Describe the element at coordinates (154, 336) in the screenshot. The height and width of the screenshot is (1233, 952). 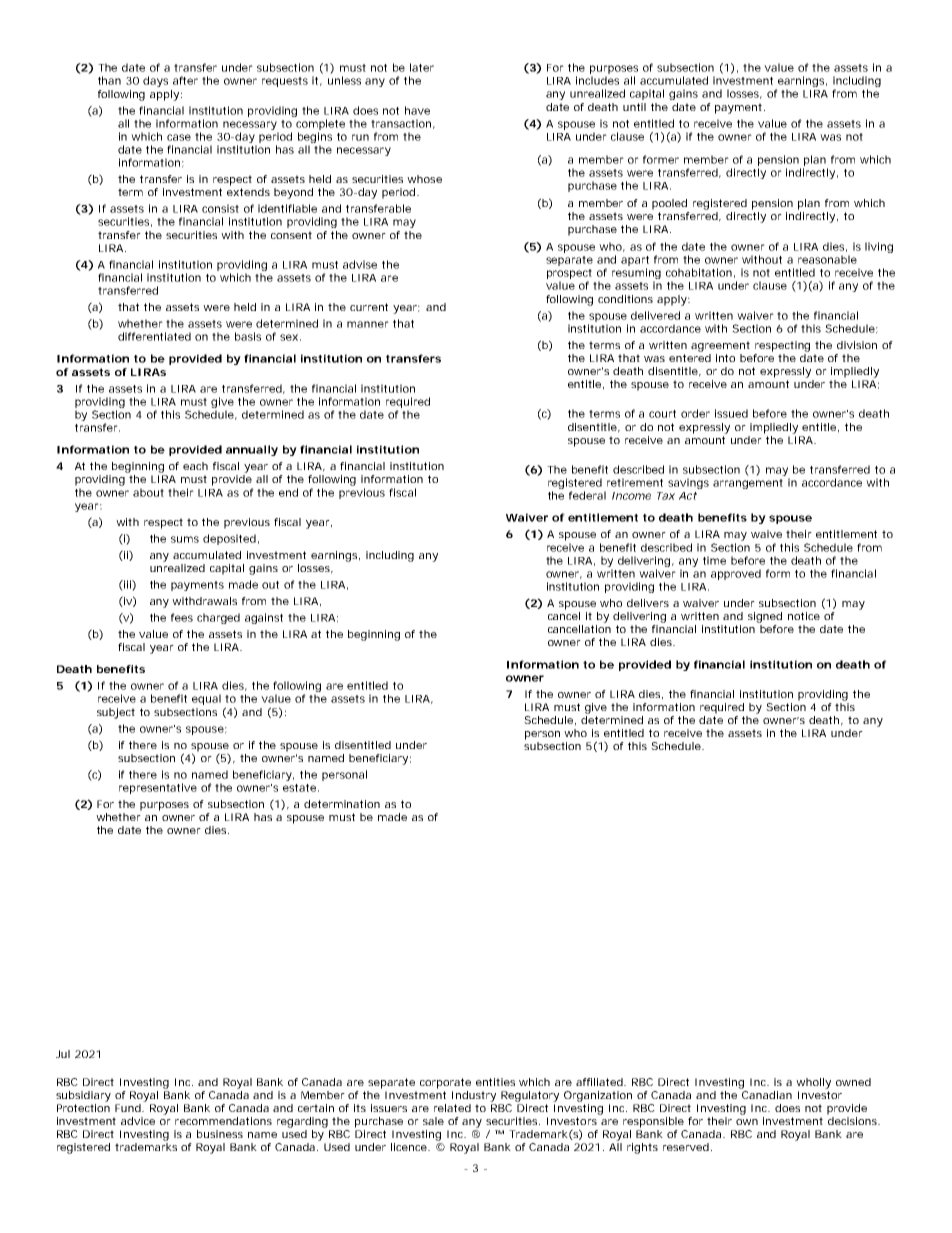
I see `differentiated` at that location.
